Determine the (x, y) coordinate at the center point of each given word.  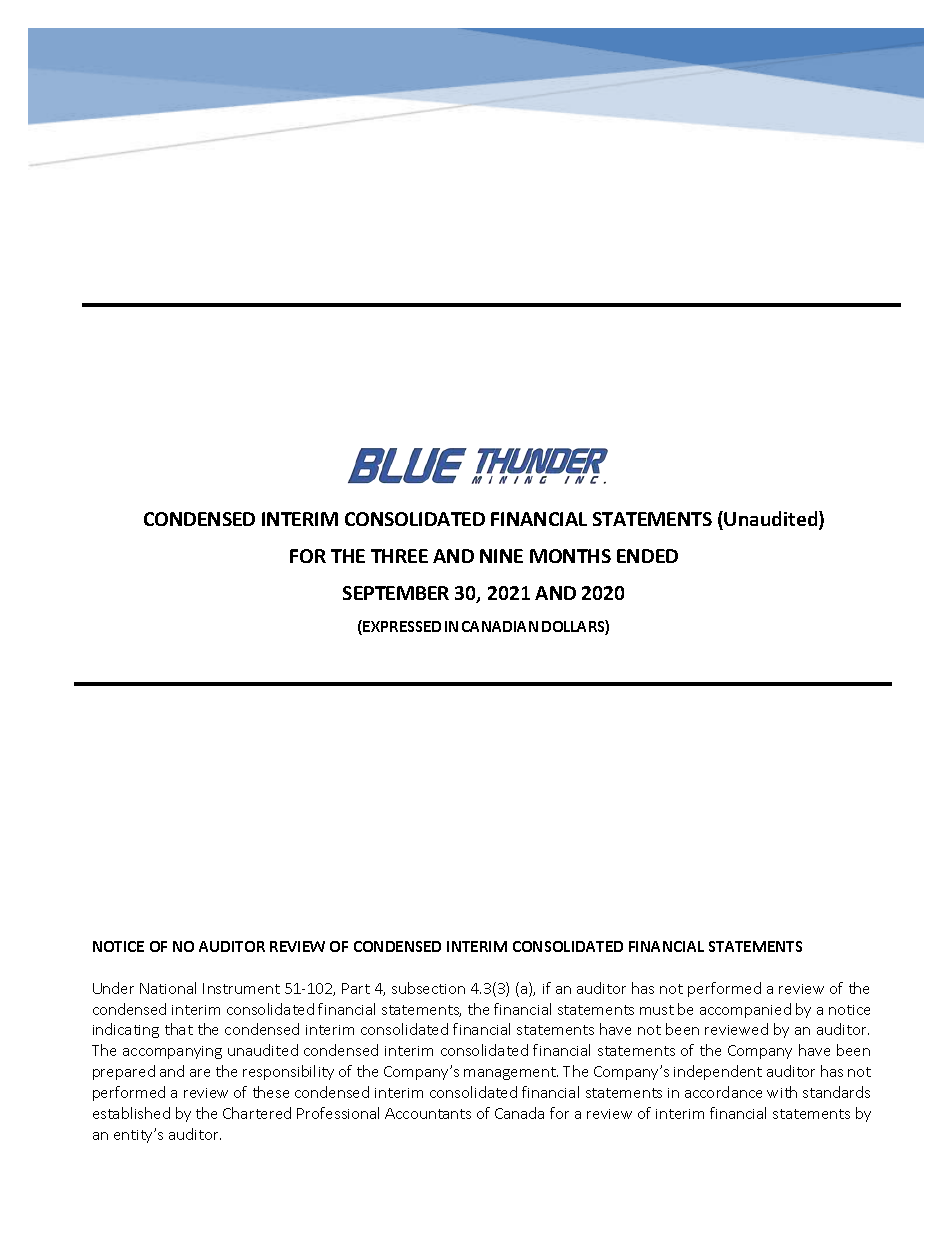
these (271, 1092)
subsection (428, 988)
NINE (501, 556)
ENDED (647, 556)
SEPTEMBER (396, 593)
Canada (519, 1113)
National (168, 988)
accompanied (745, 1010)
